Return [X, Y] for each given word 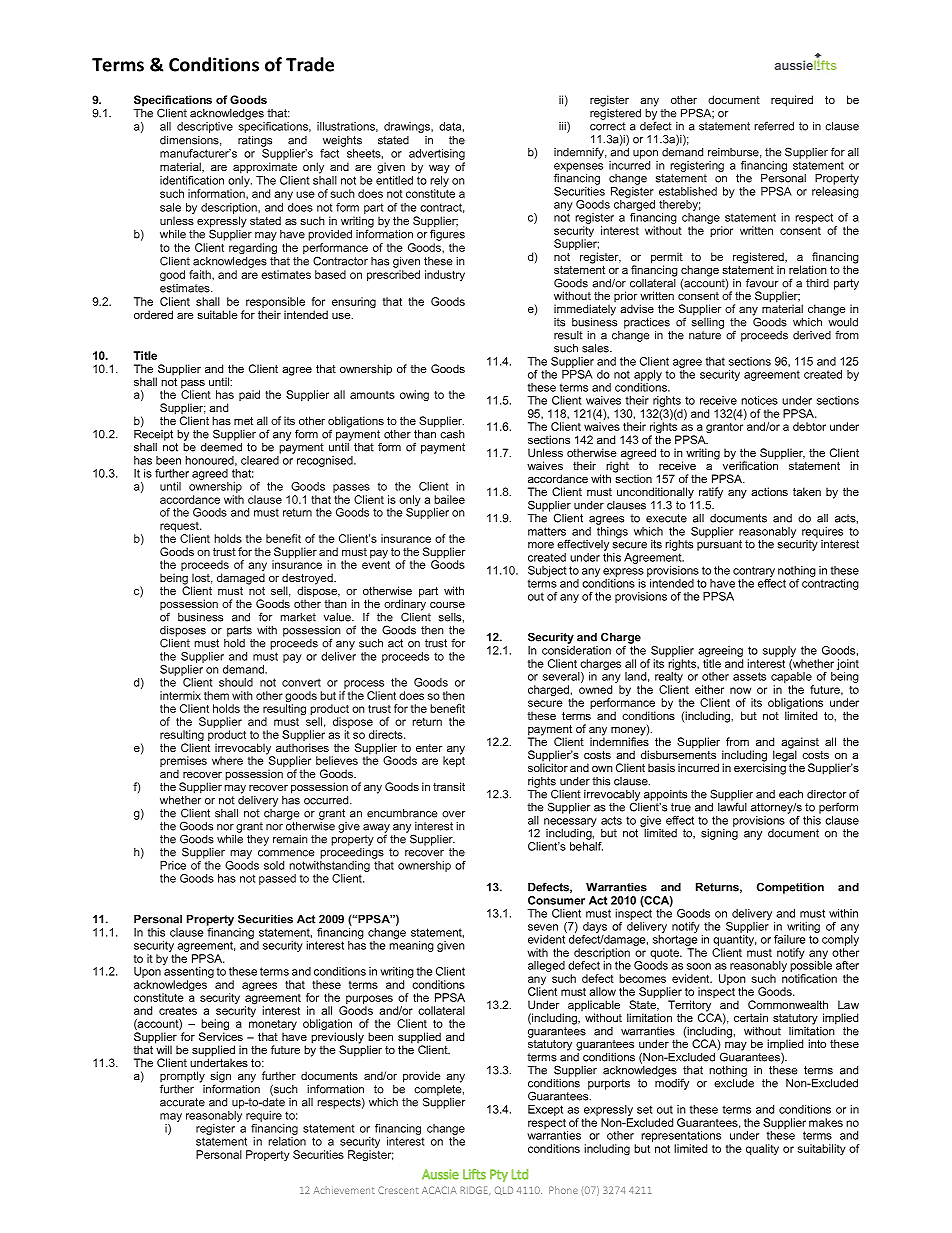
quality [762, 1149]
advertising [437, 154]
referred [774, 126]
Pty [499, 1175]
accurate [182, 1102]
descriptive [205, 127]
